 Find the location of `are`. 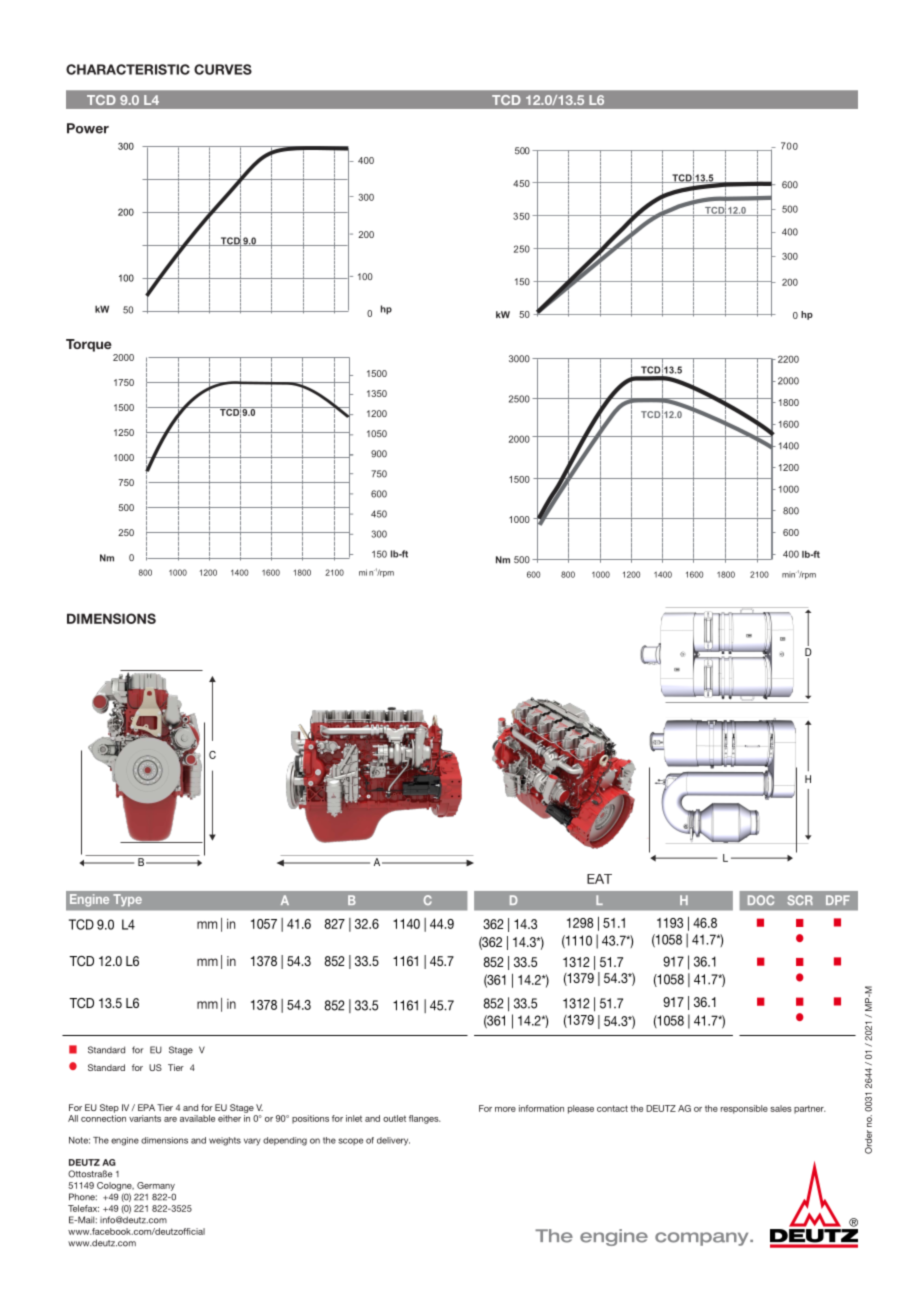

are is located at coordinates (170, 1119).
